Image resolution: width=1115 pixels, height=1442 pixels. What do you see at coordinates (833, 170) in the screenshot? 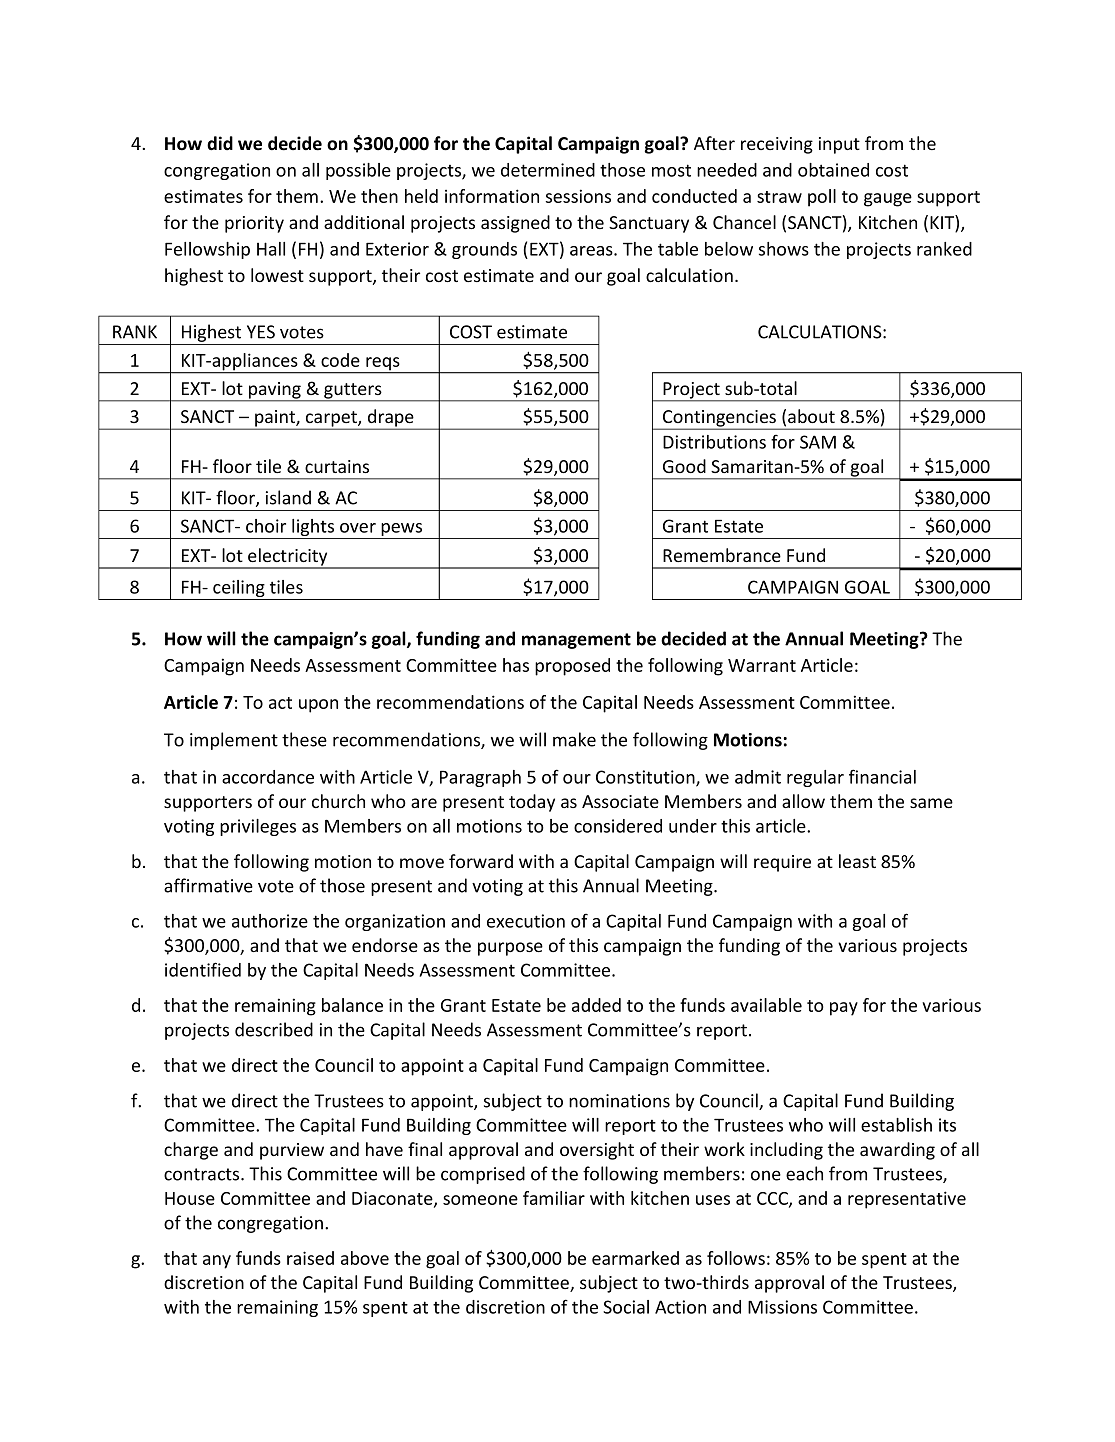
I see `obtained` at bounding box center [833, 170].
